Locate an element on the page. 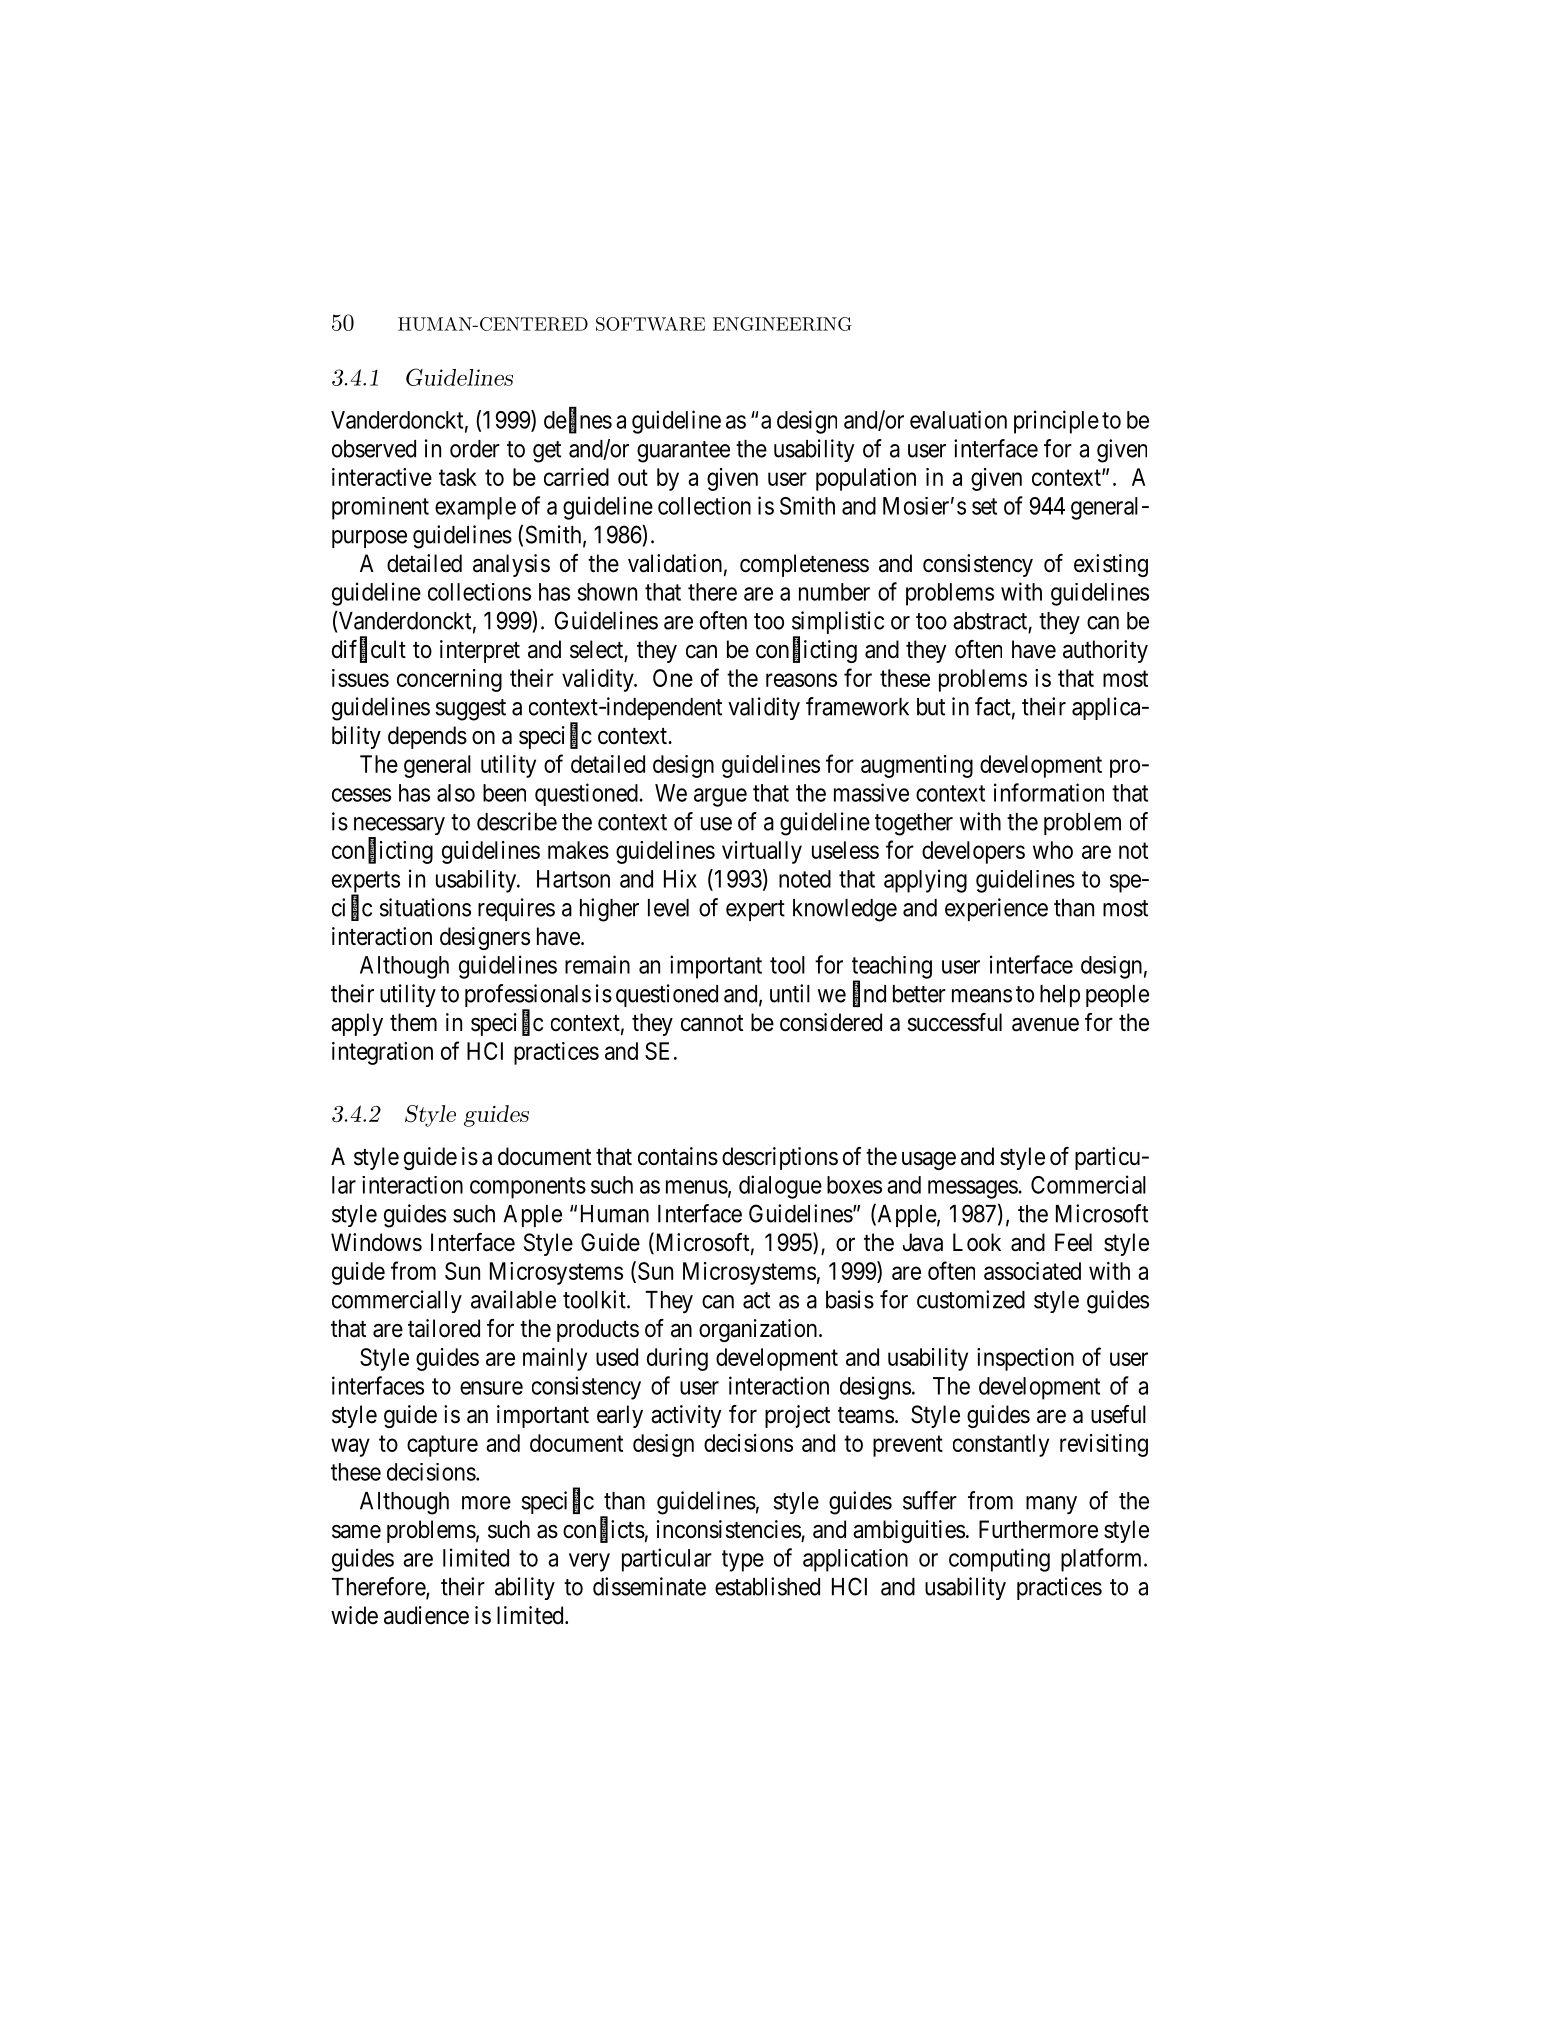  order is located at coordinates (475, 449).
